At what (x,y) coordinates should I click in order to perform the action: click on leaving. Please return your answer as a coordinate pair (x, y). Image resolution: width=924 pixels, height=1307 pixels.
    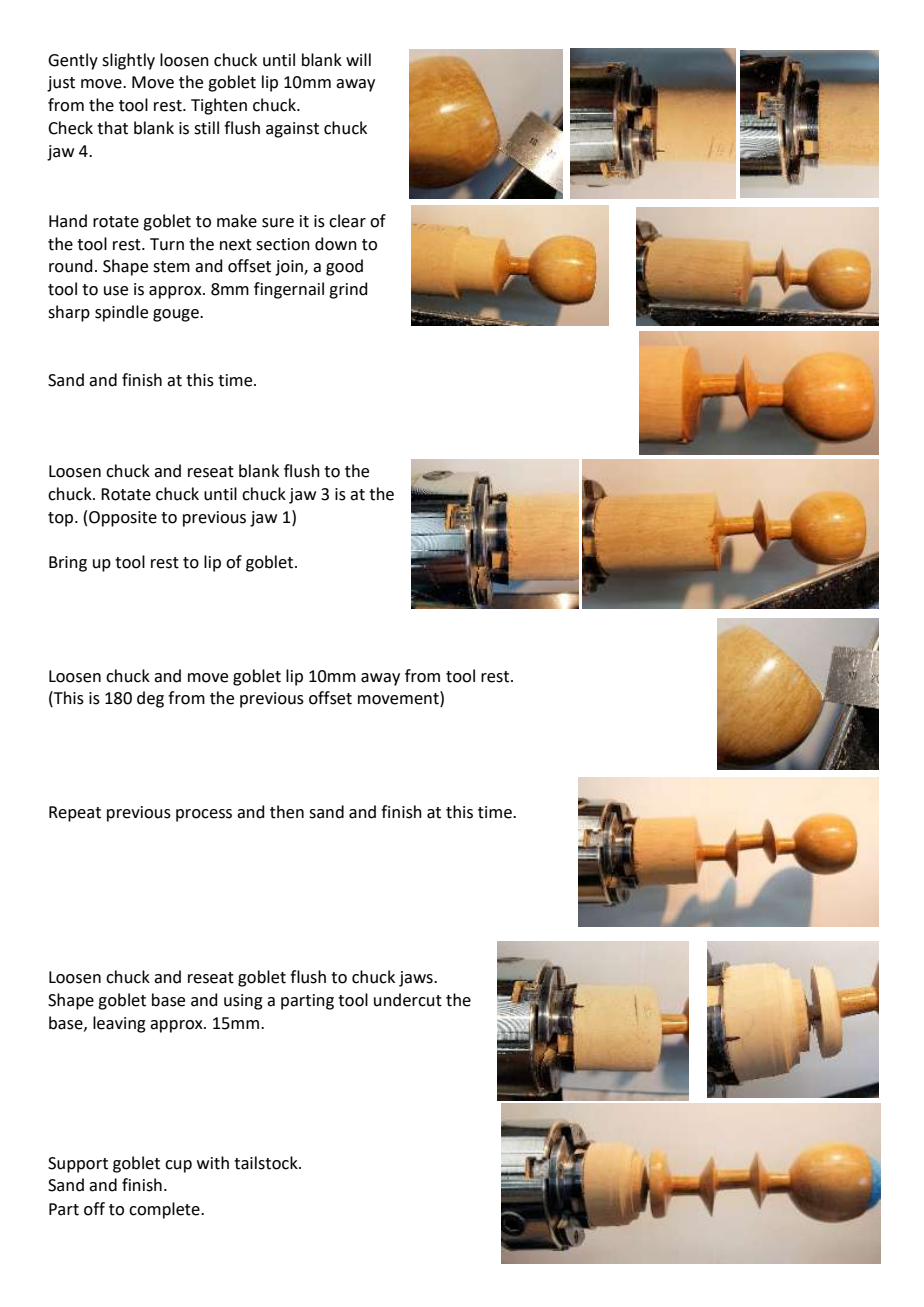
    Looking at the image, I should click on (119, 1024).
